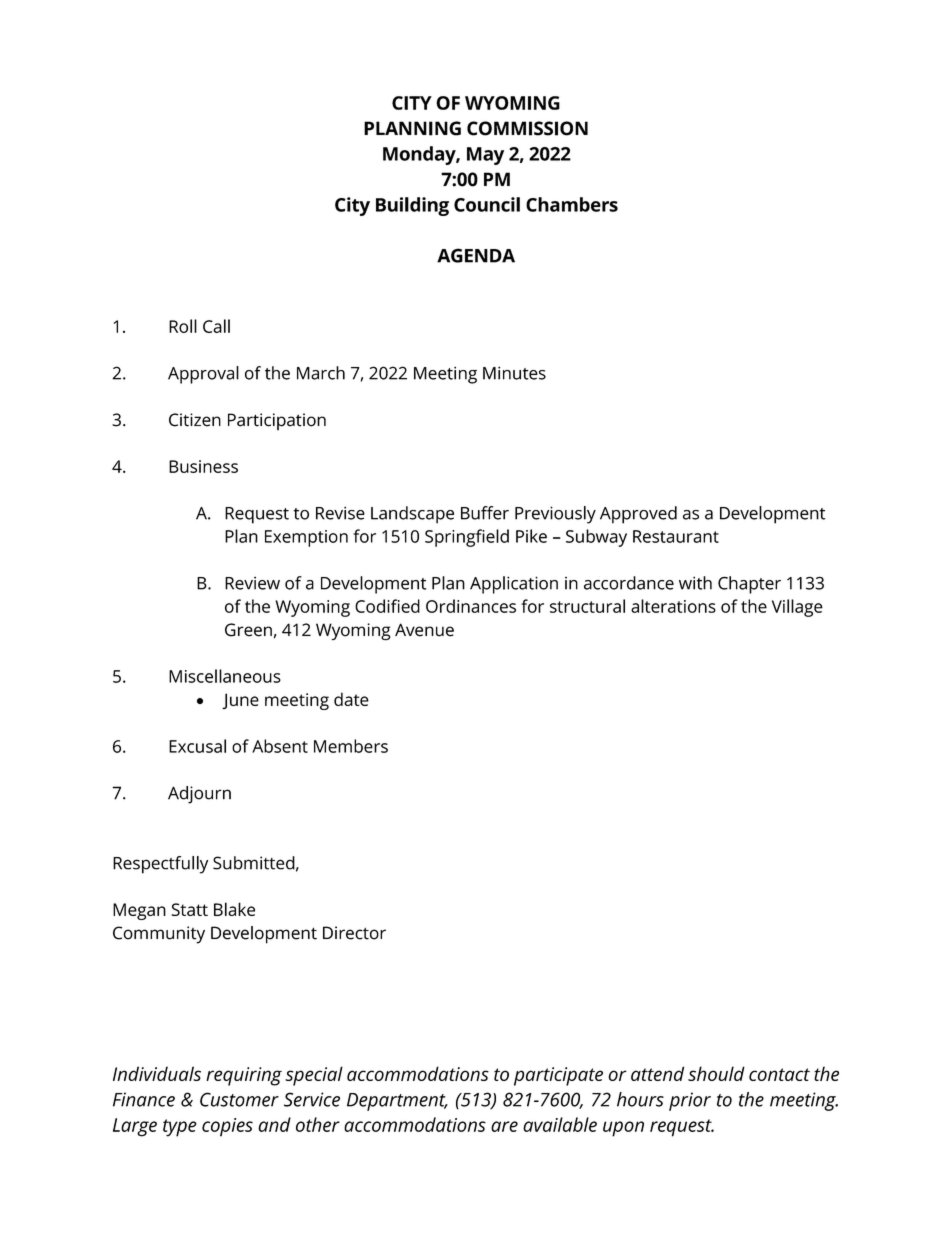 Image resolution: width=952 pixels, height=1233 pixels. Describe the element at coordinates (354, 933) in the image. I see `Director` at that location.
